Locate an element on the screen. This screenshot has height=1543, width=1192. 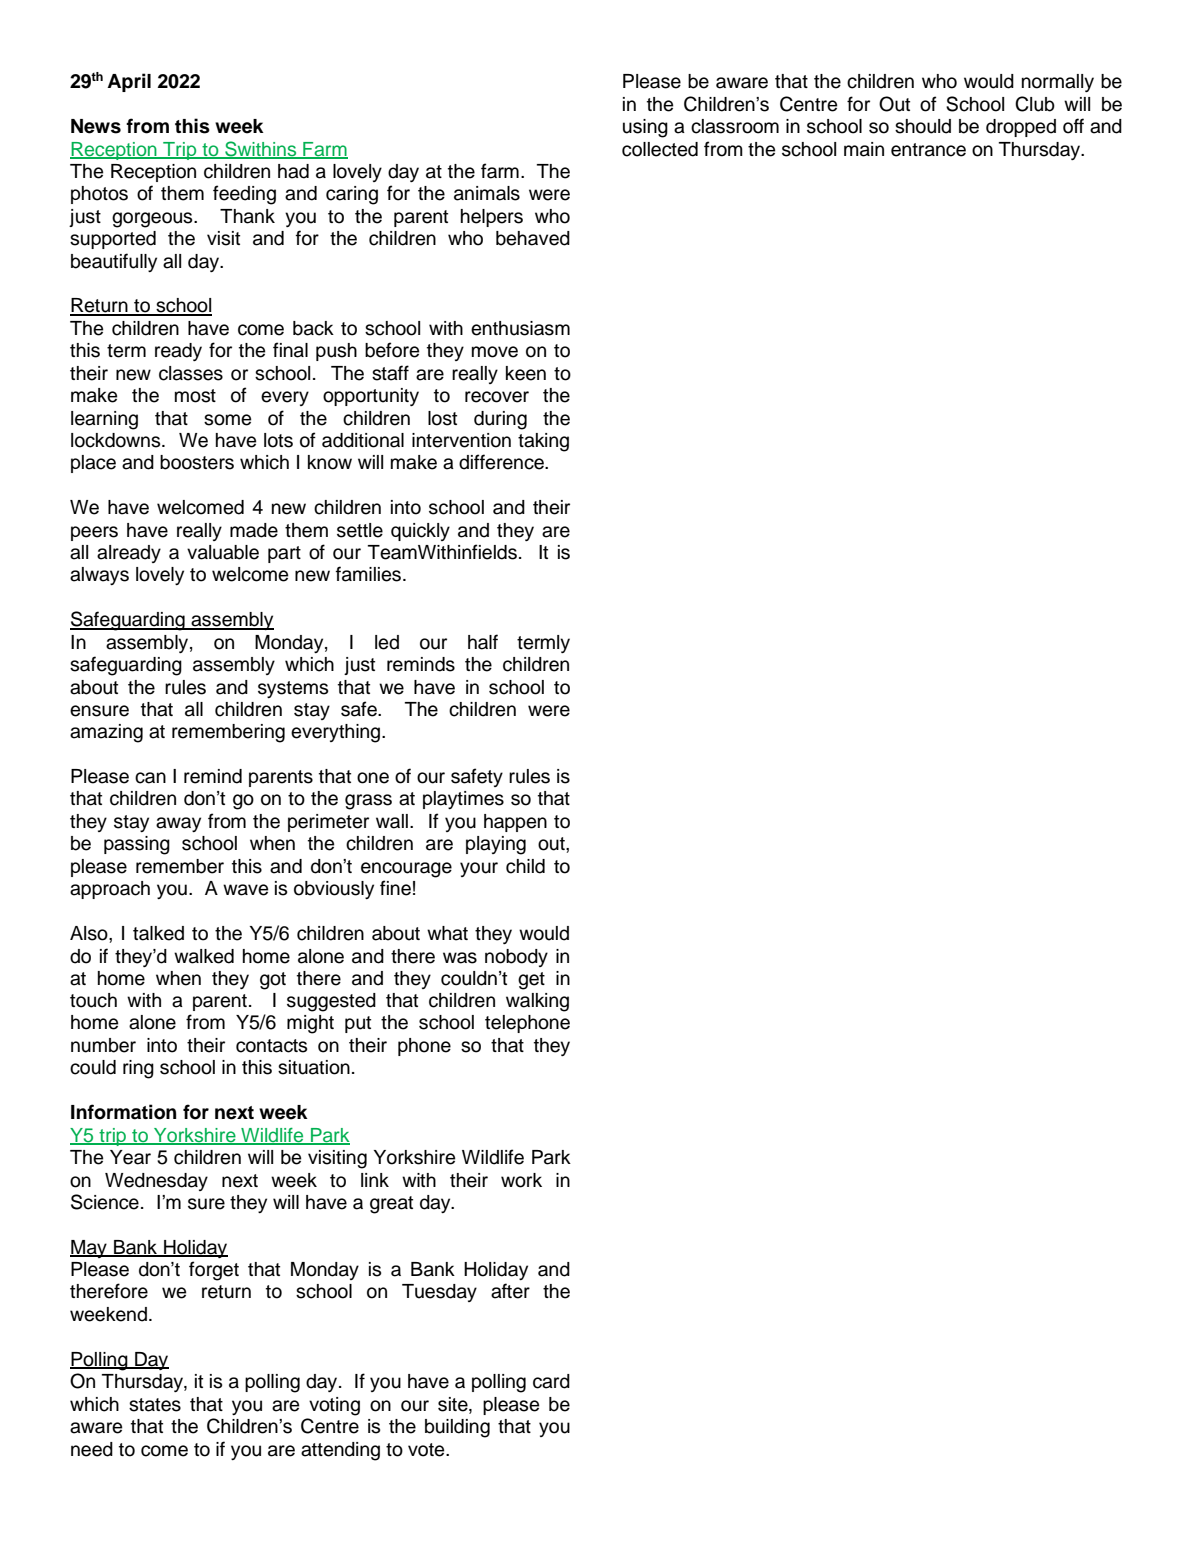
card is located at coordinates (551, 1381).
